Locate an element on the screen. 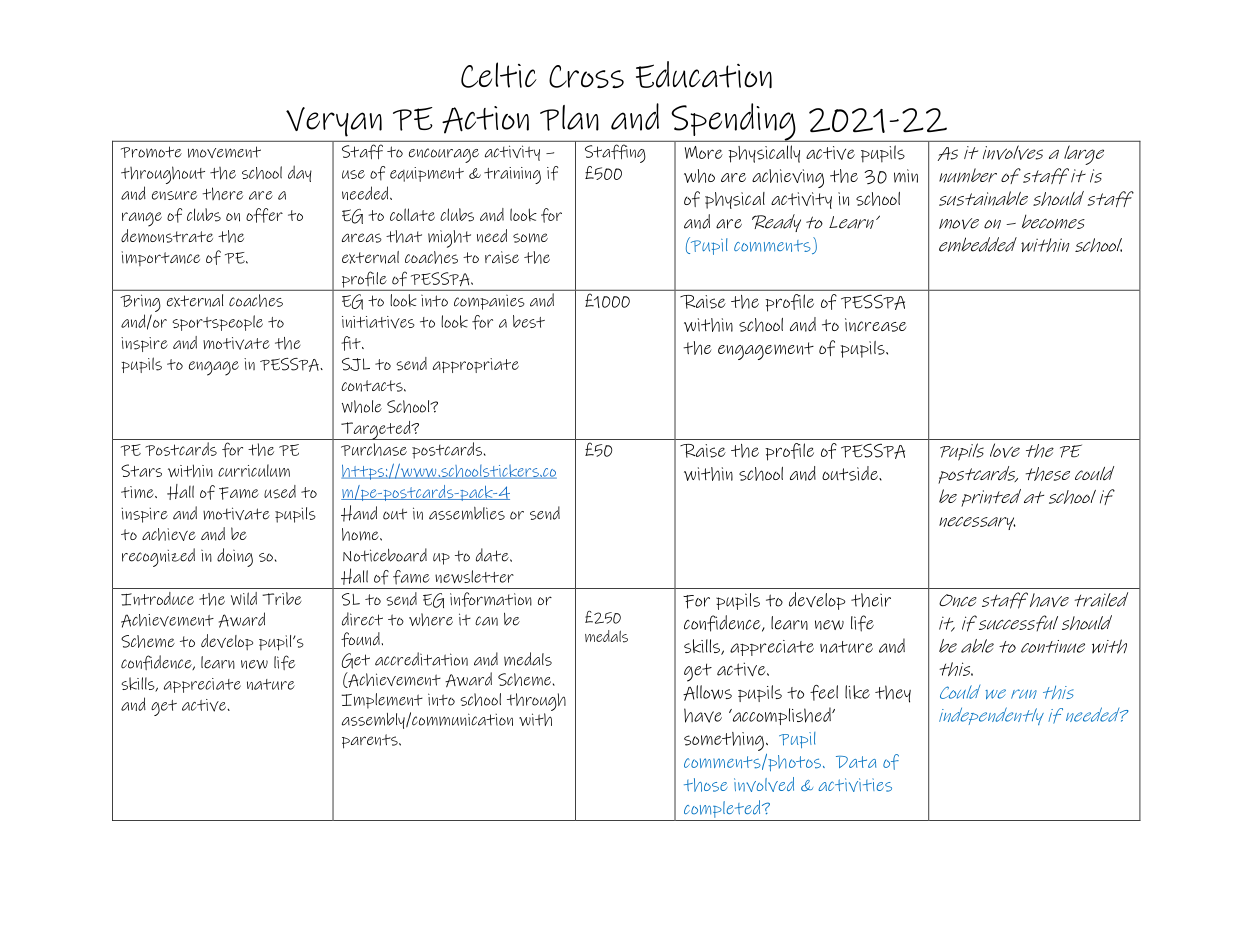 The image size is (1233, 952). those is located at coordinates (706, 785).
